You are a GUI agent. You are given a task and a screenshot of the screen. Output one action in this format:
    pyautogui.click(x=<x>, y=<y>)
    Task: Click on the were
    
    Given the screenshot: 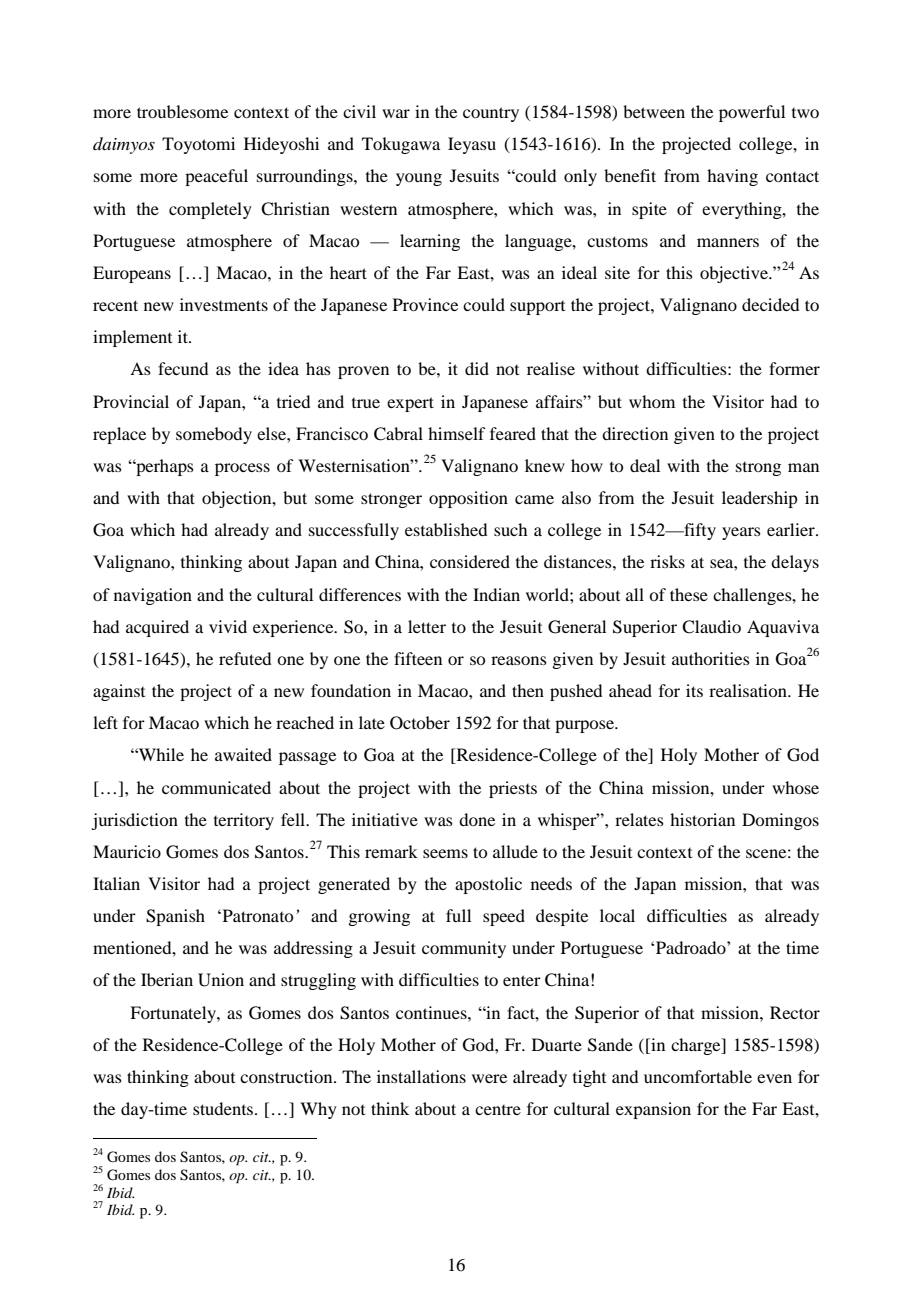 What is the action you would take?
    pyautogui.click(x=489, y=1078)
